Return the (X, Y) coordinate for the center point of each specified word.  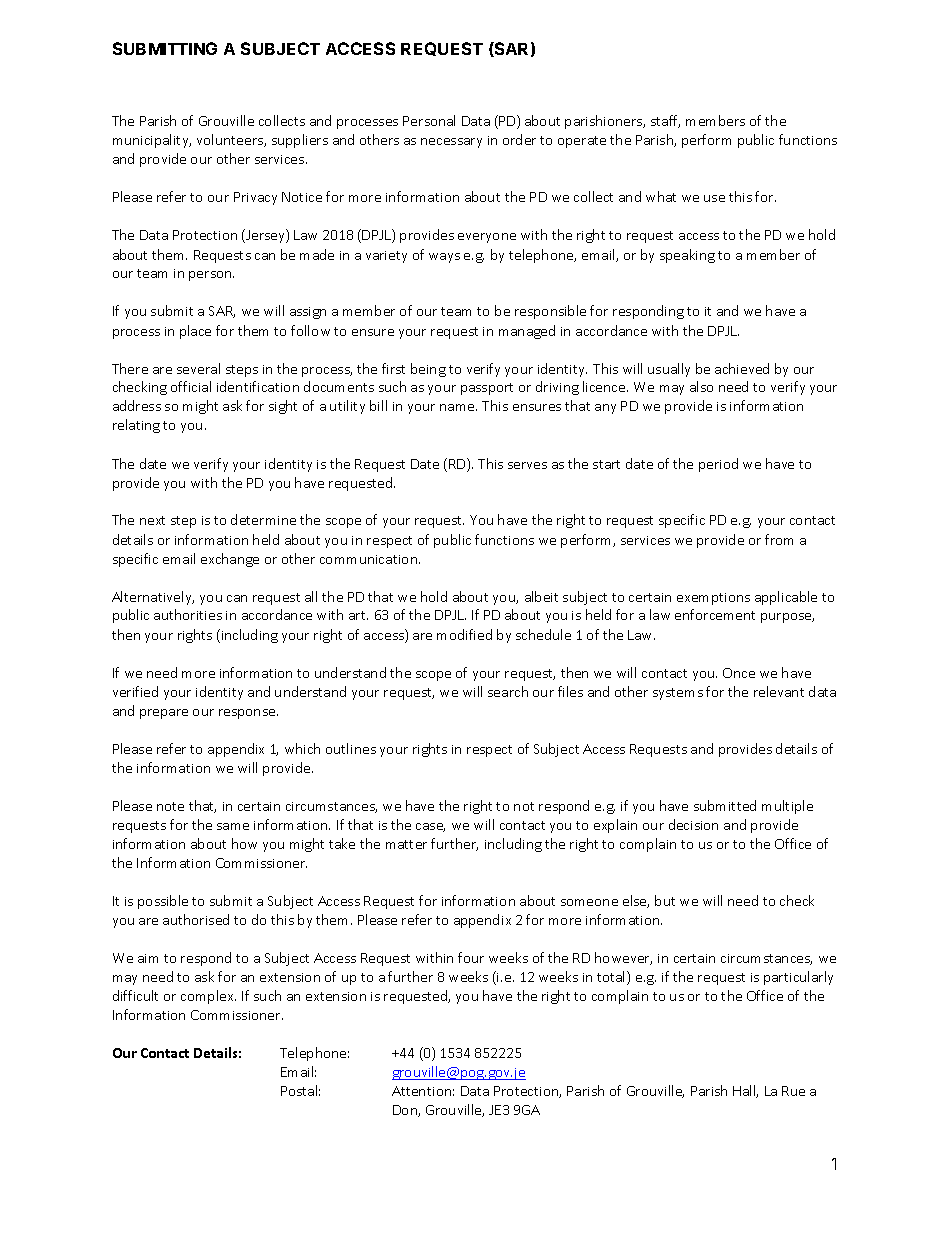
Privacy (255, 198)
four (471, 957)
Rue (793, 1091)
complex (208, 997)
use (714, 198)
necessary (451, 143)
